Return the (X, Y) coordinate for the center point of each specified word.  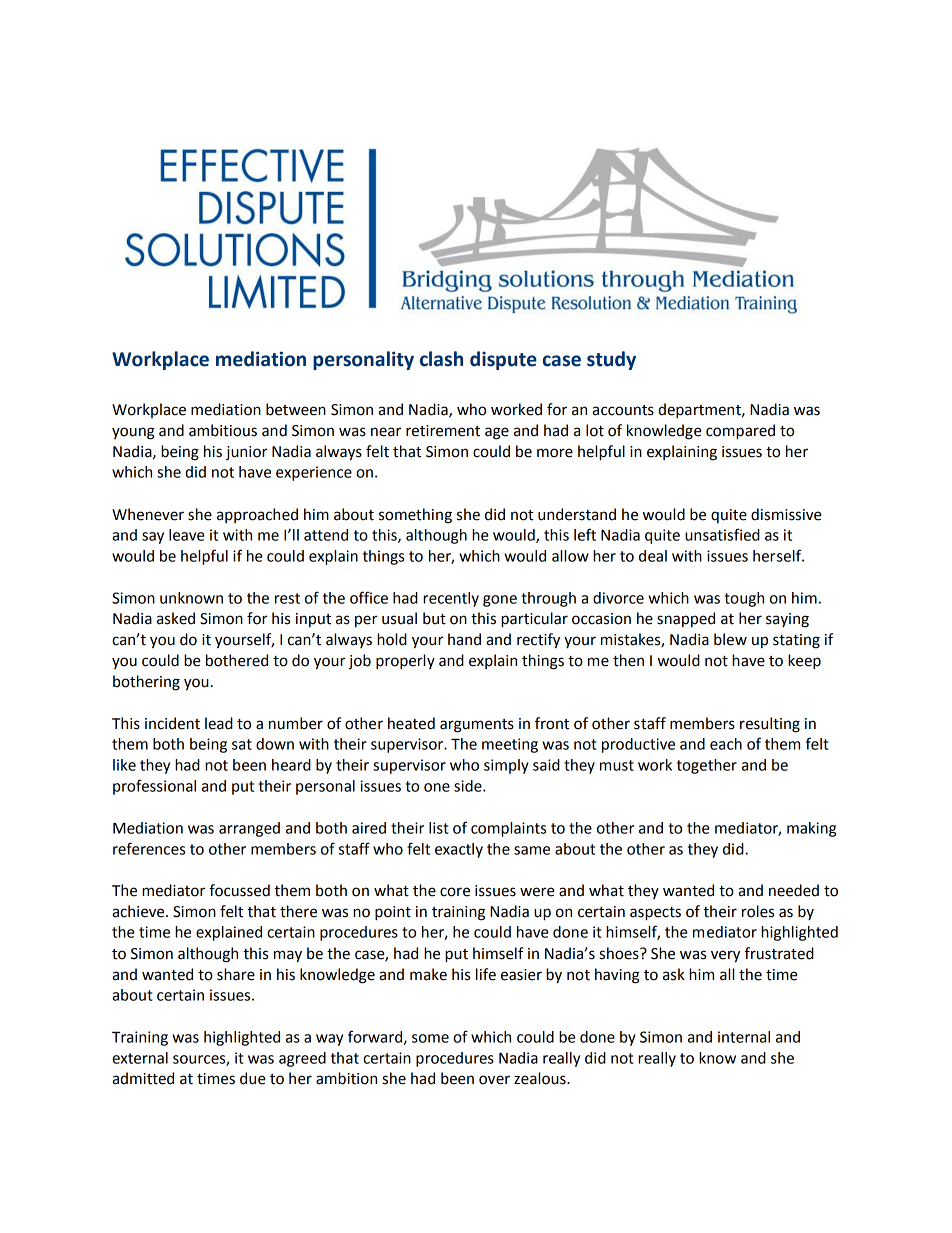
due (253, 1078)
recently (451, 599)
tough (744, 599)
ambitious (223, 430)
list (438, 828)
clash (441, 359)
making (811, 829)
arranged (249, 829)
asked (176, 618)
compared (740, 432)
